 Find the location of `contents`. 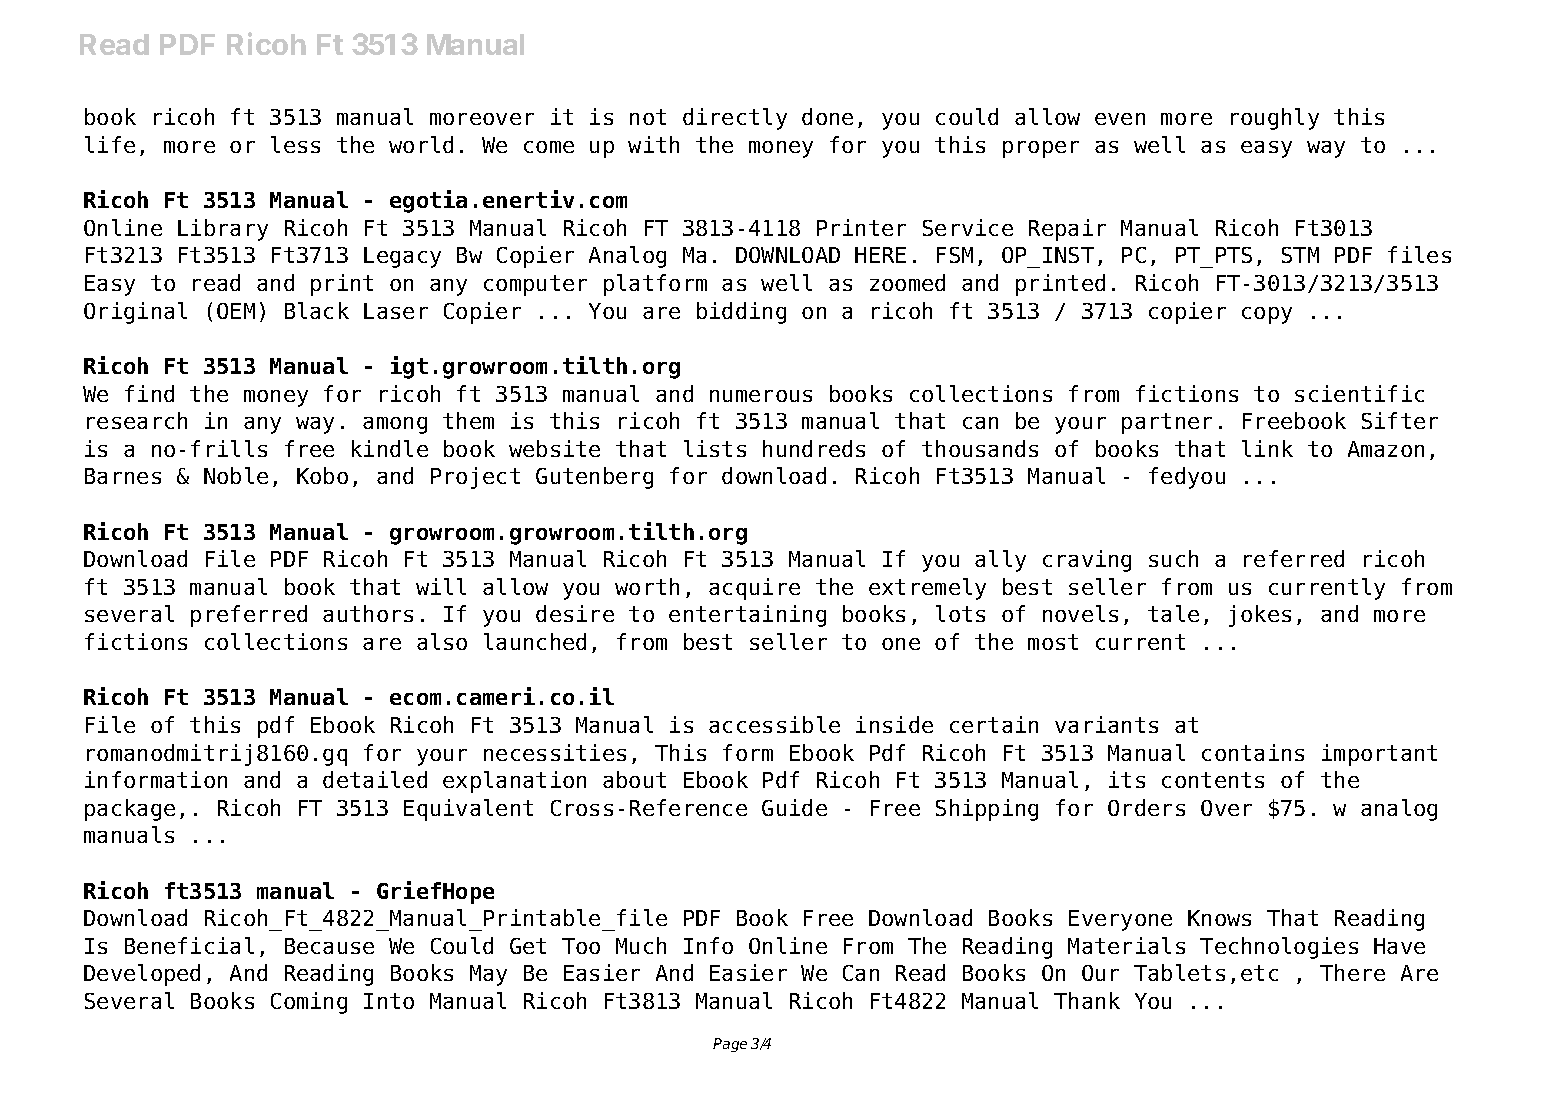

contents is located at coordinates (1213, 780).
